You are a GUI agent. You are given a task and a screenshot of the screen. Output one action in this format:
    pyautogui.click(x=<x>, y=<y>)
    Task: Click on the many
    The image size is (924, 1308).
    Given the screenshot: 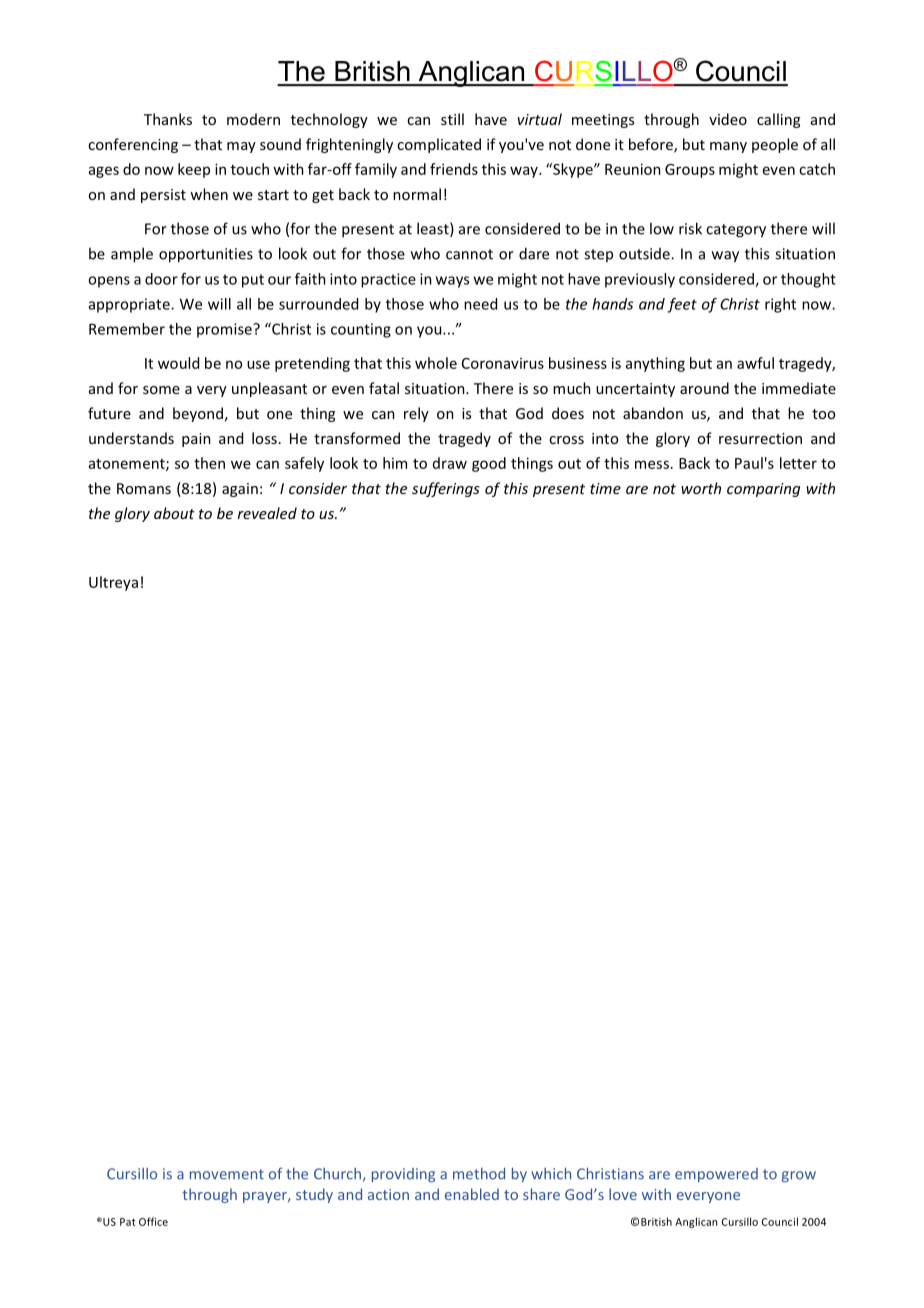 What is the action you would take?
    pyautogui.click(x=728, y=147)
